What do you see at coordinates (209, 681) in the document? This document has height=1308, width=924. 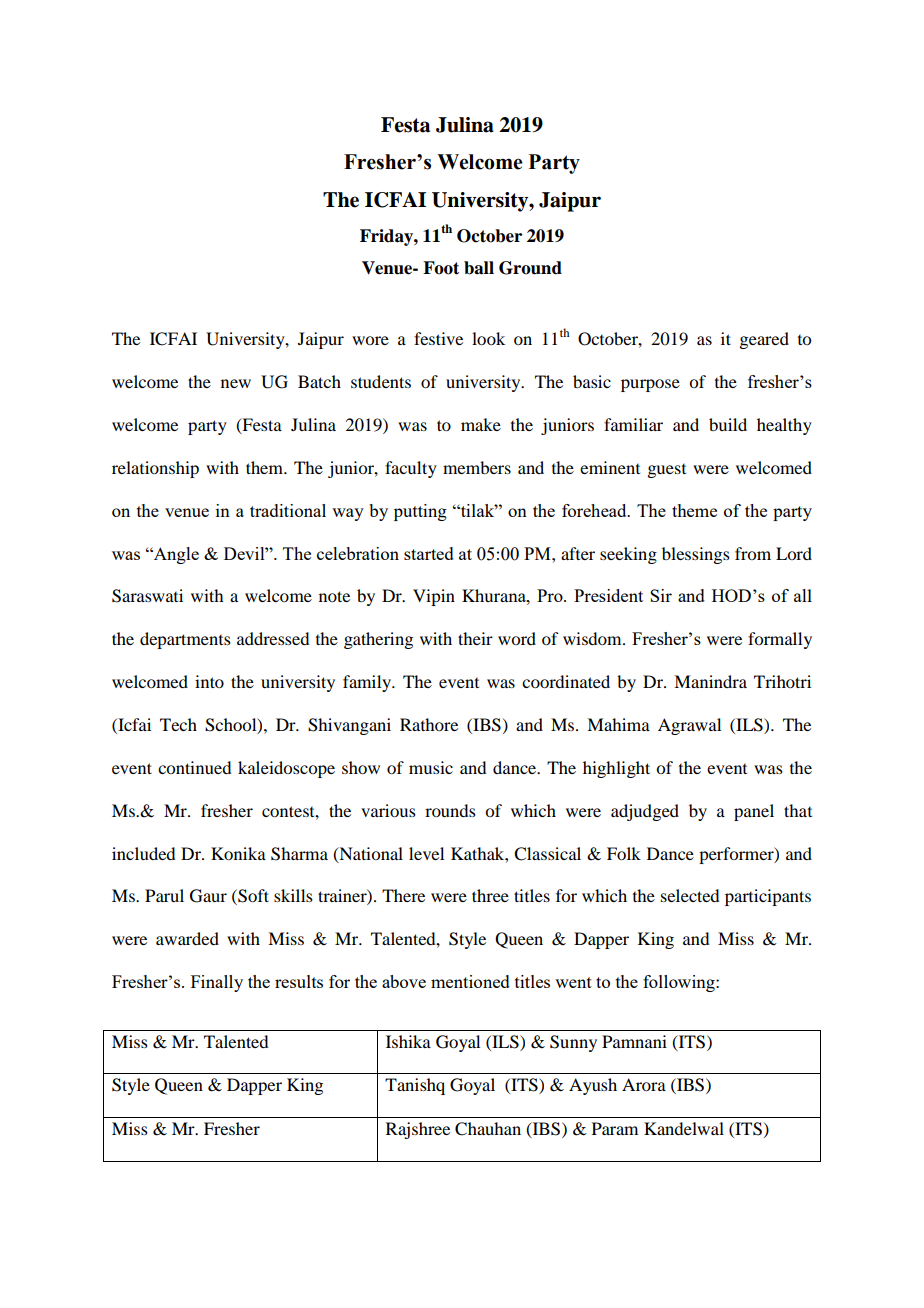 I see `into` at bounding box center [209, 681].
